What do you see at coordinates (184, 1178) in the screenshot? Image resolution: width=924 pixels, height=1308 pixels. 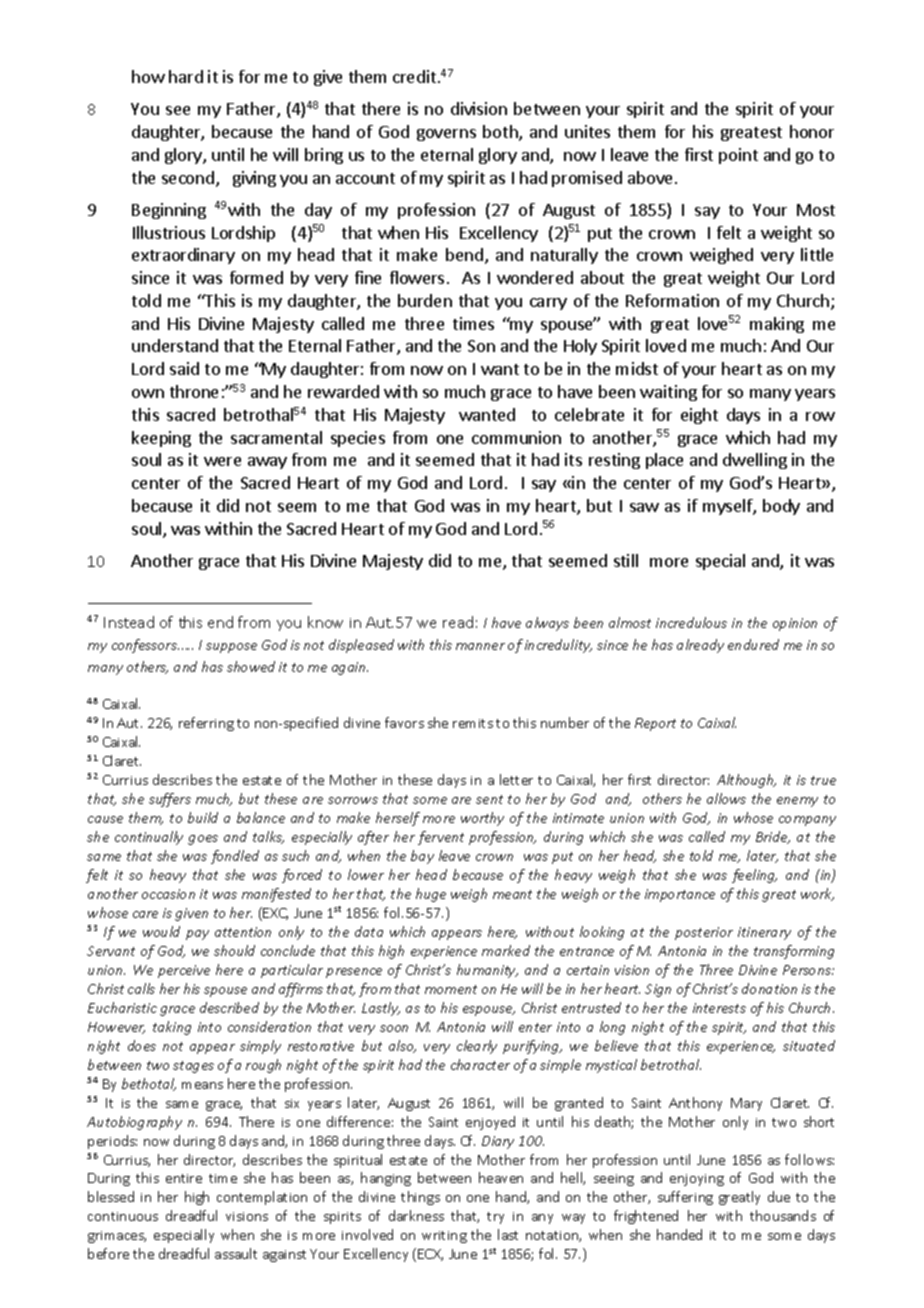 I see `entire` at bounding box center [184, 1178].
